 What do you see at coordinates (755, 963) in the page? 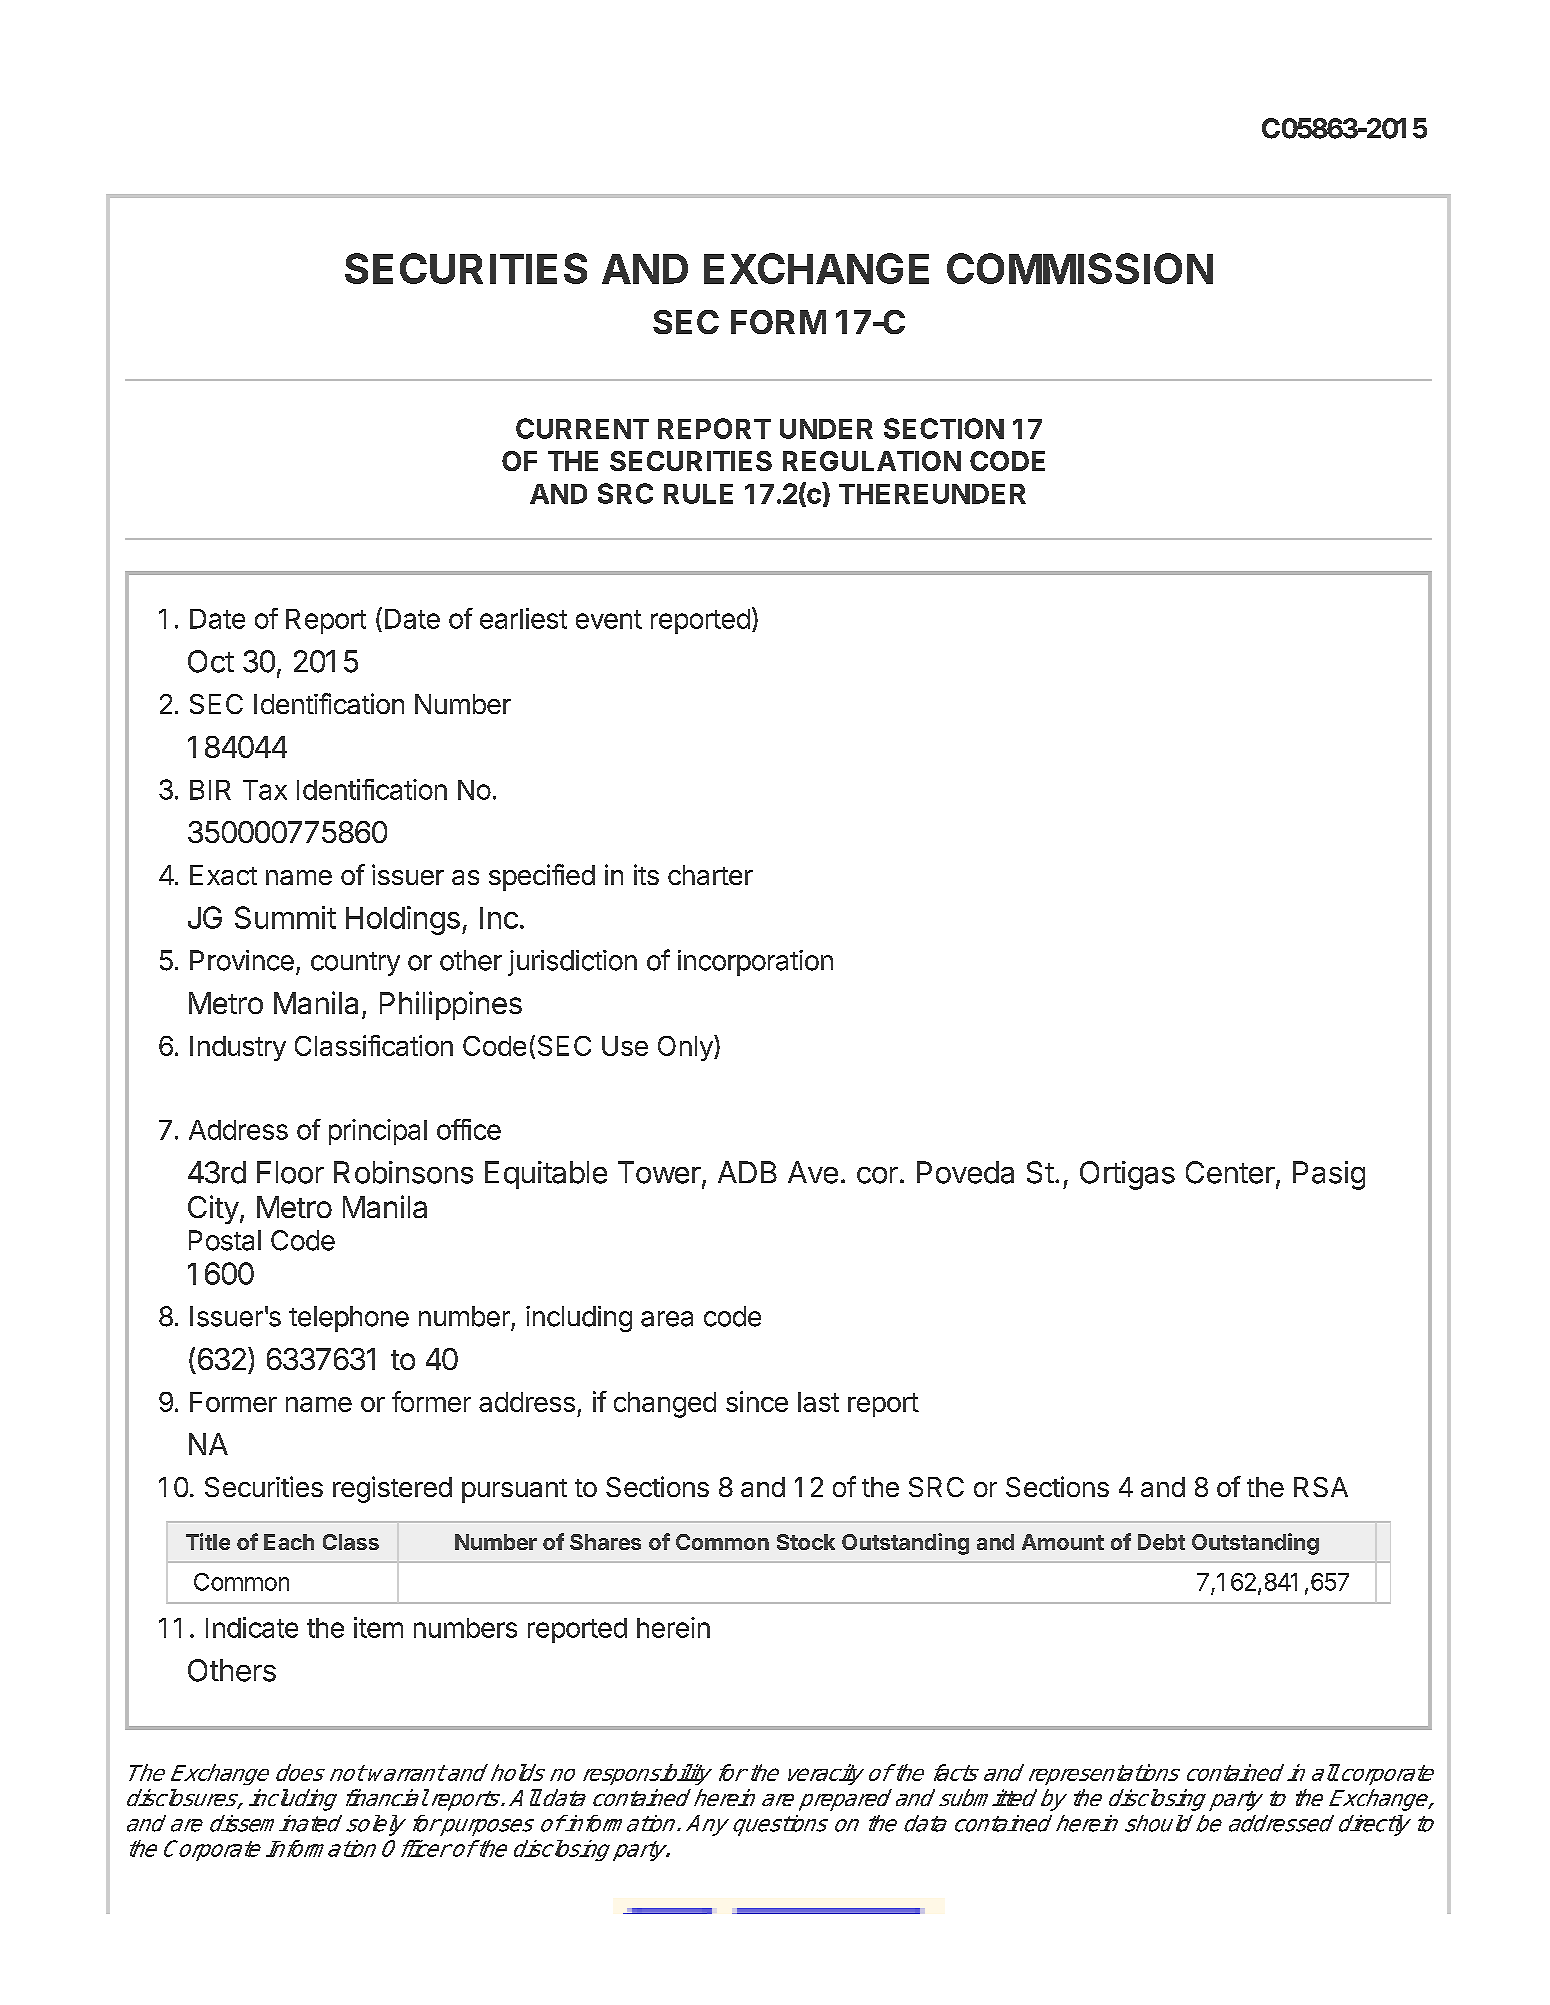
I see `incorporation` at bounding box center [755, 963].
